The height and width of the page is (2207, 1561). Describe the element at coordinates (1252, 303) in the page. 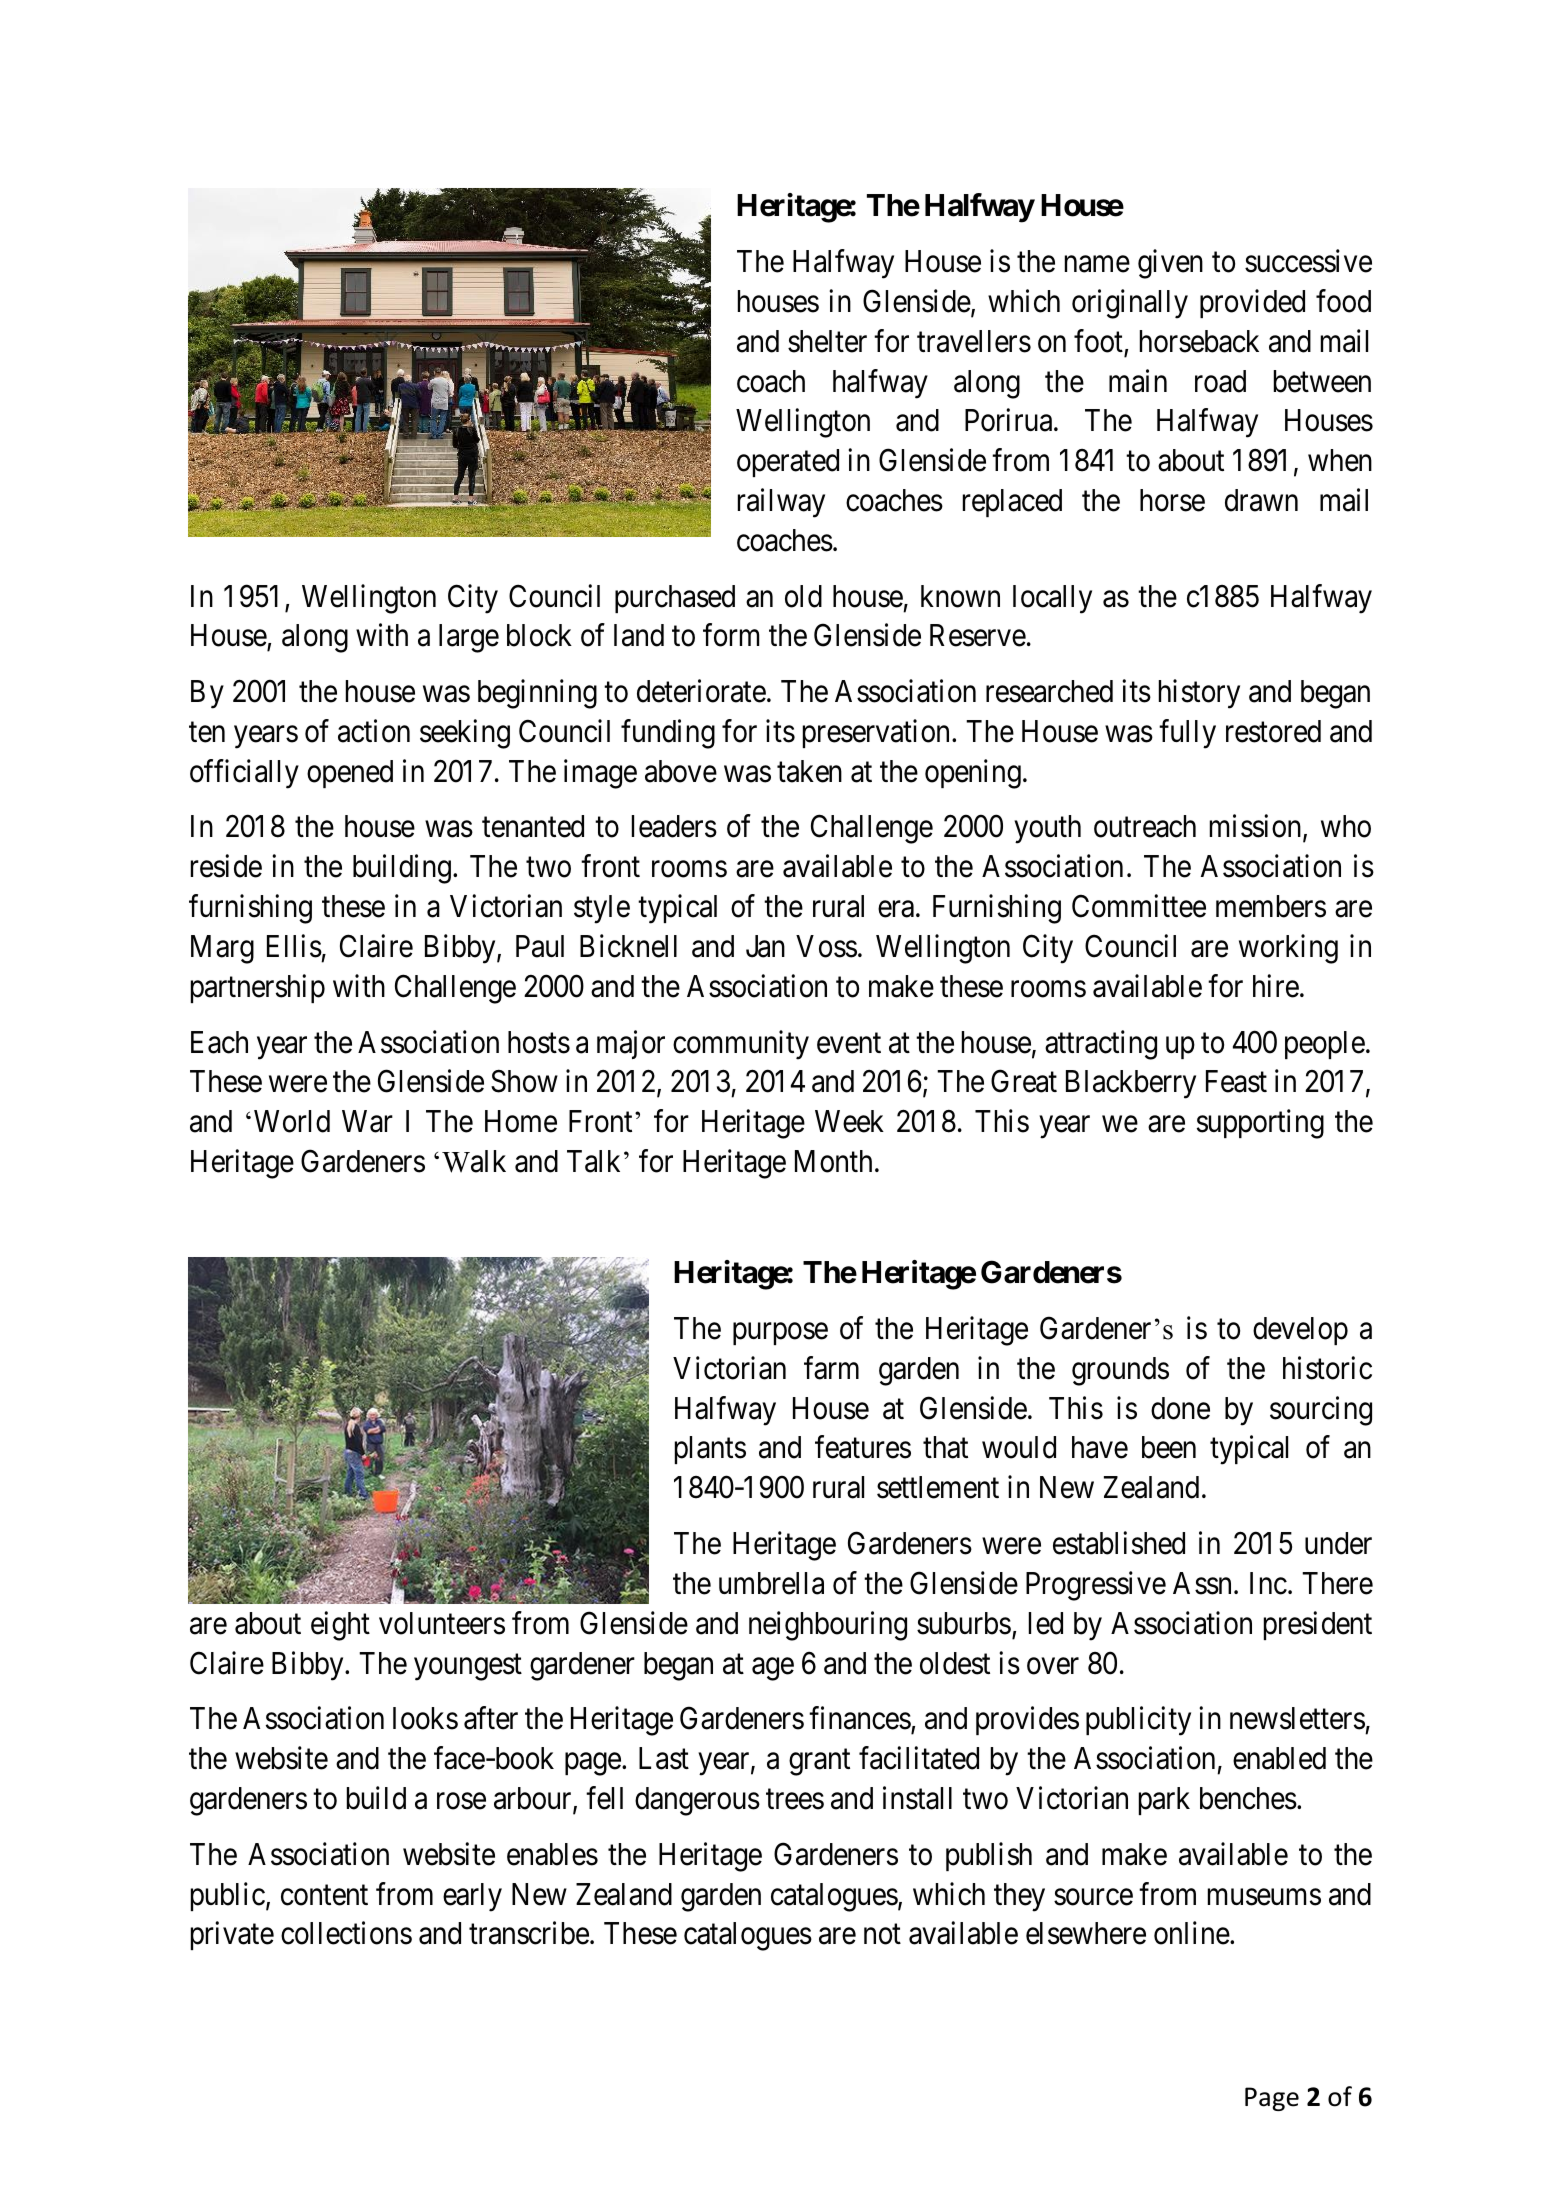

I see `provided` at that location.
